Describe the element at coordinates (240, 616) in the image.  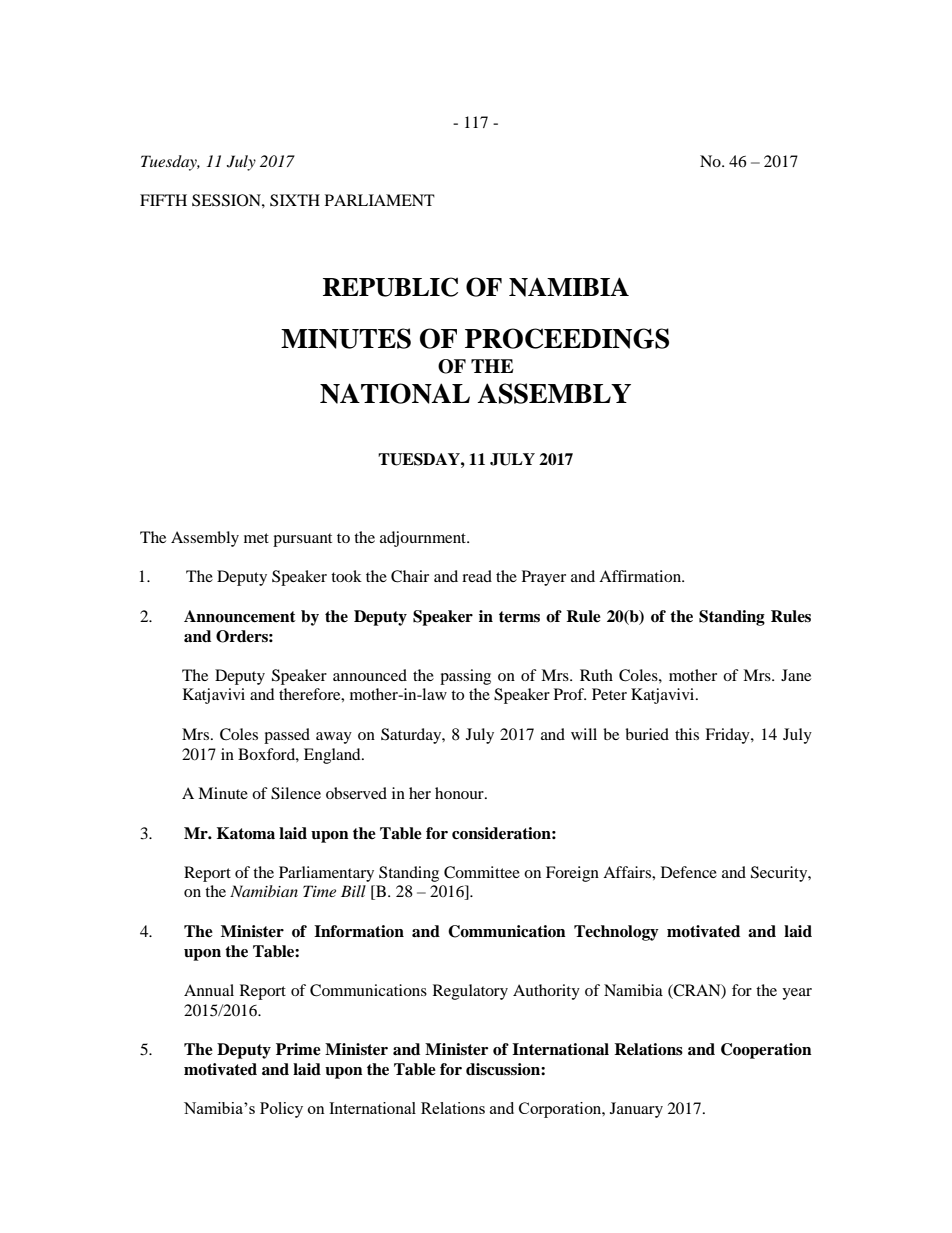
I see `Announcement` at that location.
